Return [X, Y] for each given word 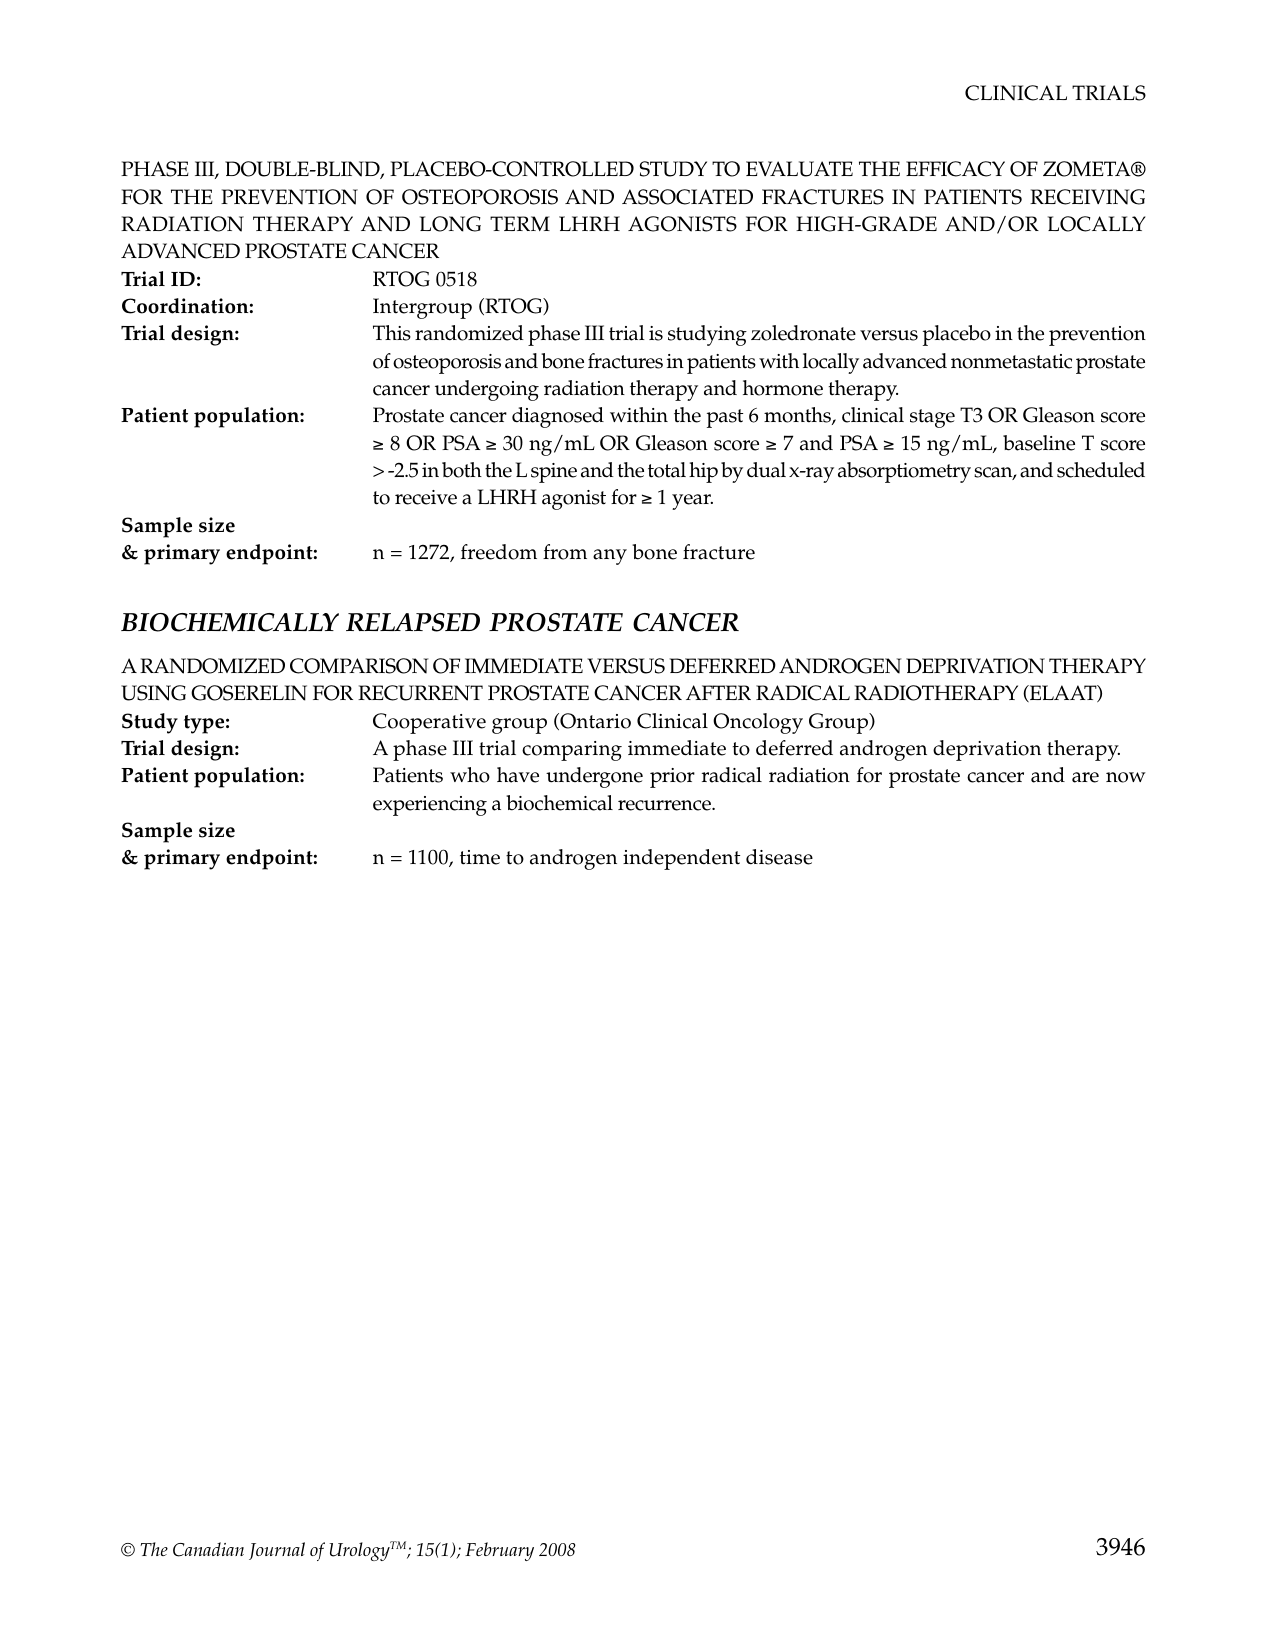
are [1085, 777]
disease [779, 857]
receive [426, 497]
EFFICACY [955, 169]
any [610, 557]
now [1126, 777]
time [480, 857]
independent [681, 859]
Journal [277, 1551]
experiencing [430, 806]
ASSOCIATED [687, 197]
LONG [450, 224]
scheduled [1101, 470]
